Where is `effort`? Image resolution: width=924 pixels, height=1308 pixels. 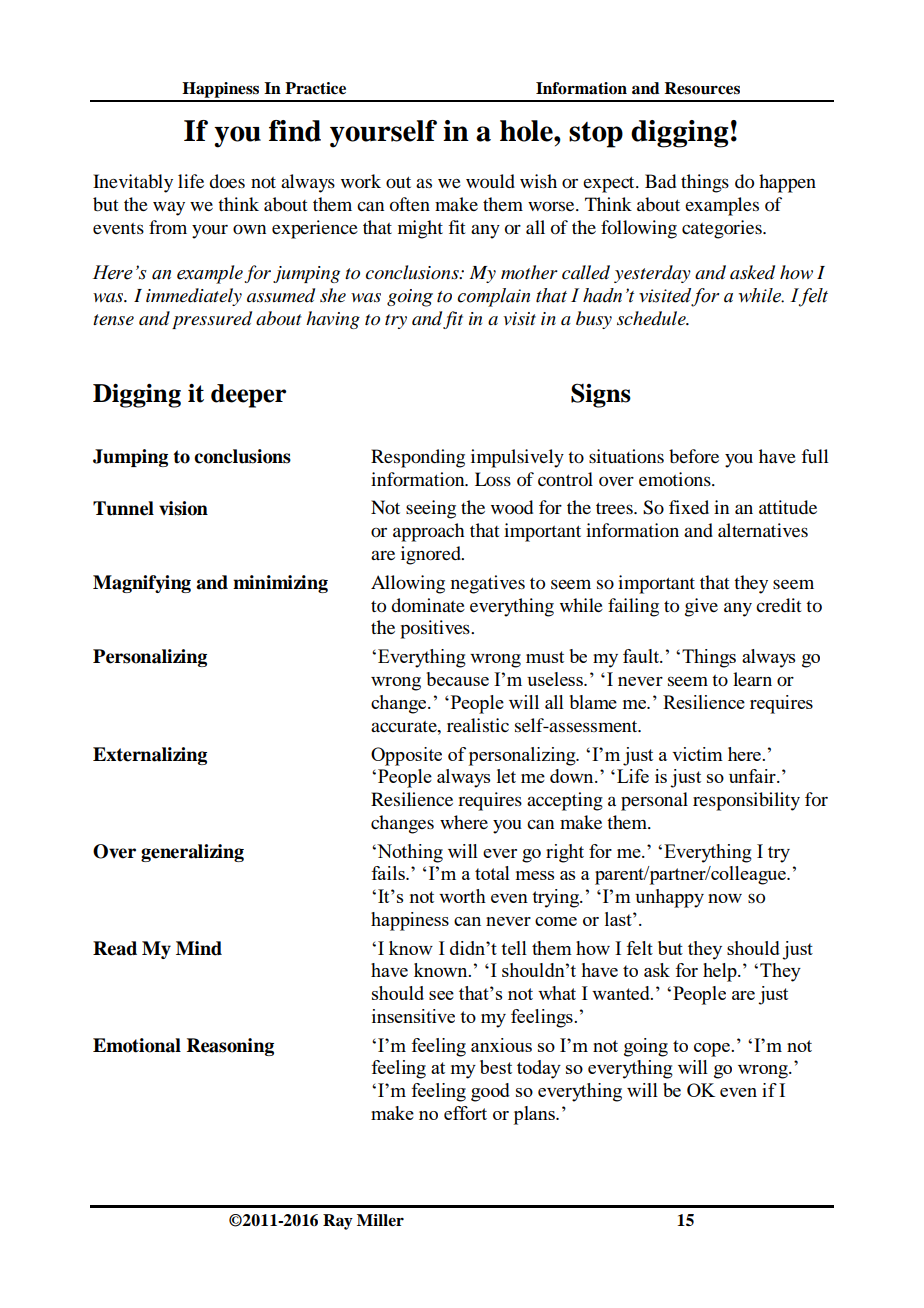
effort is located at coordinates (465, 1113).
